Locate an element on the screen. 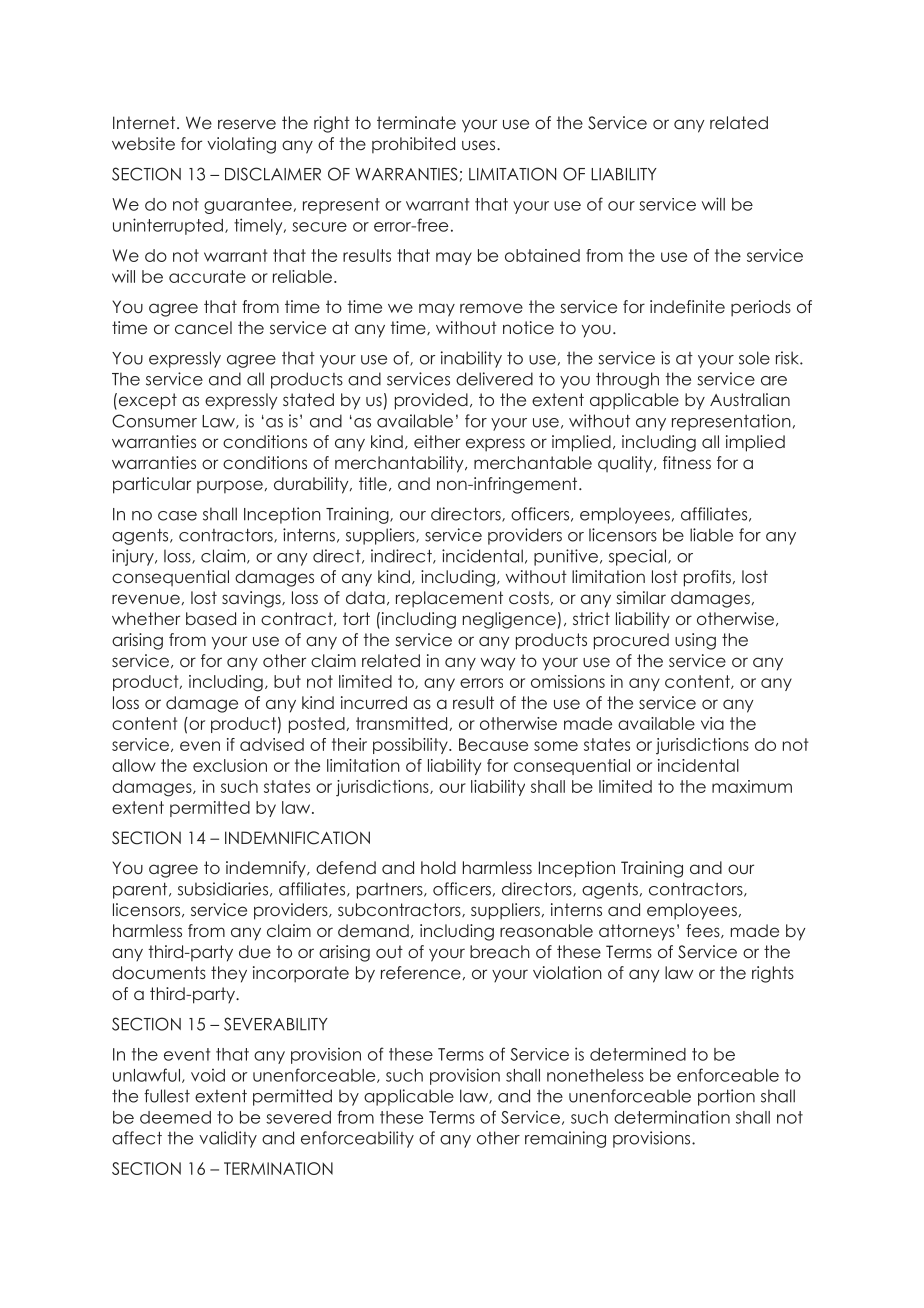  exclusion is located at coordinates (230, 765).
